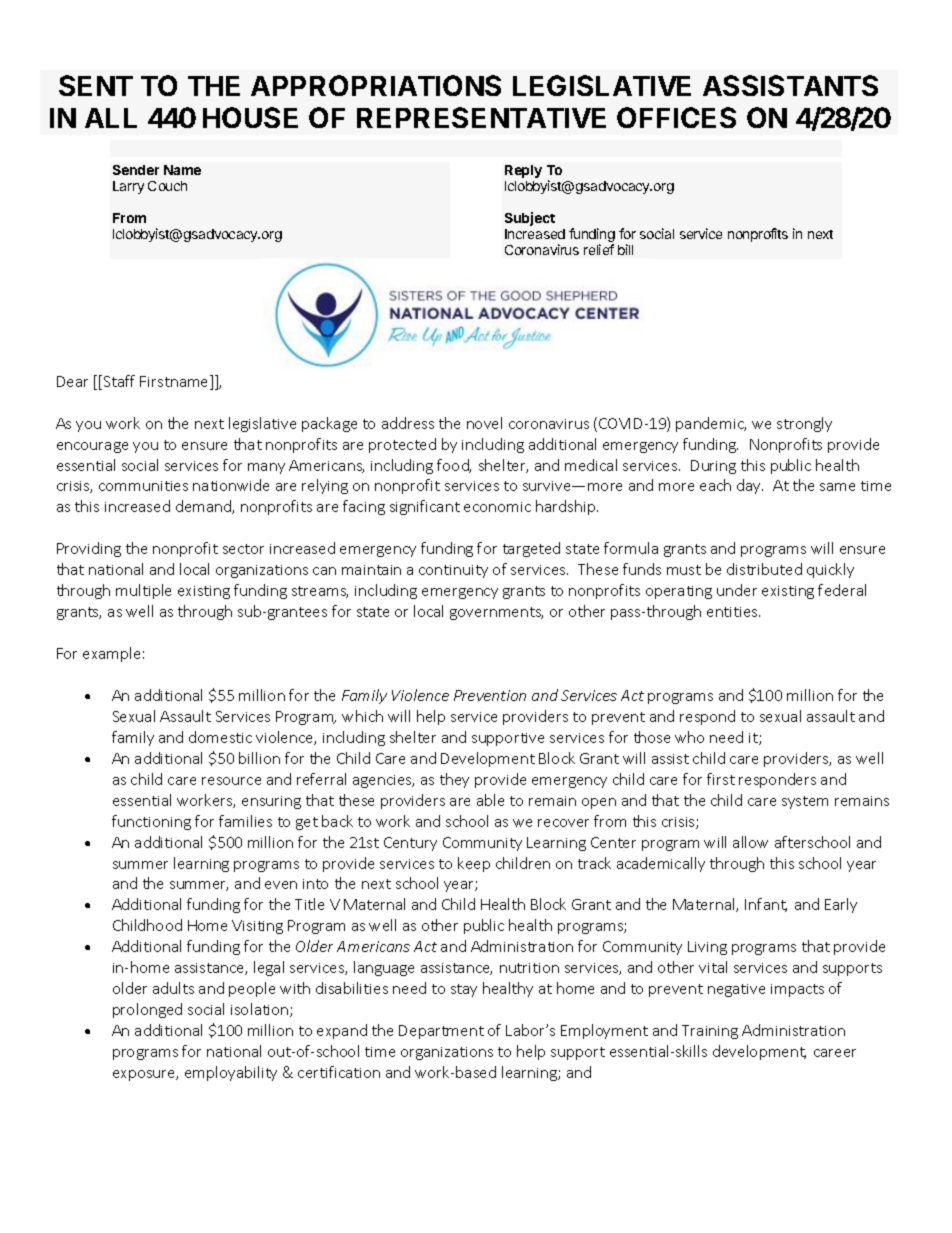 The height and width of the screenshot is (1233, 952). What do you see at coordinates (441, 1032) in the screenshot?
I see `Department` at bounding box center [441, 1032].
